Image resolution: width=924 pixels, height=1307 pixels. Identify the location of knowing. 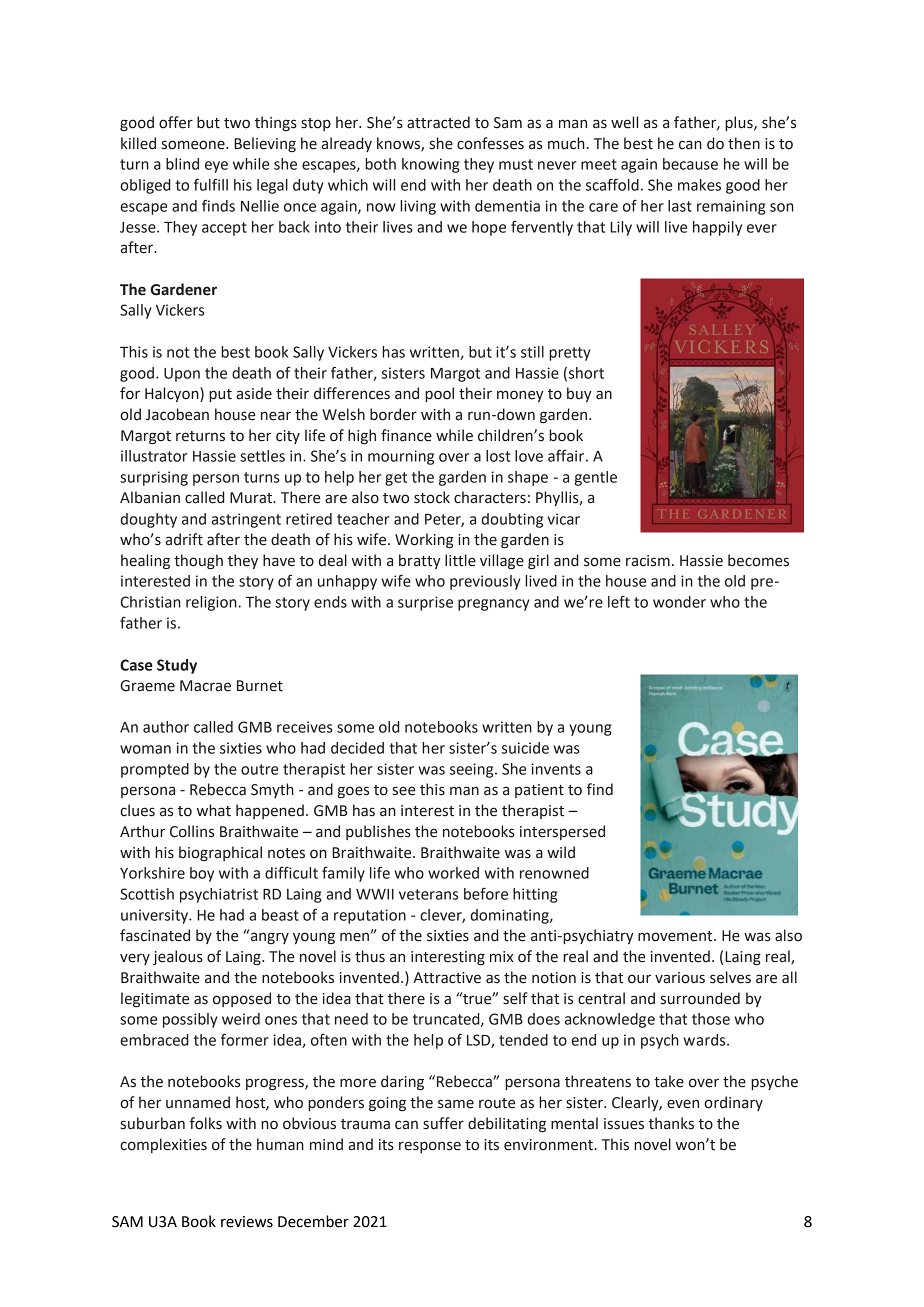
(431, 165).
